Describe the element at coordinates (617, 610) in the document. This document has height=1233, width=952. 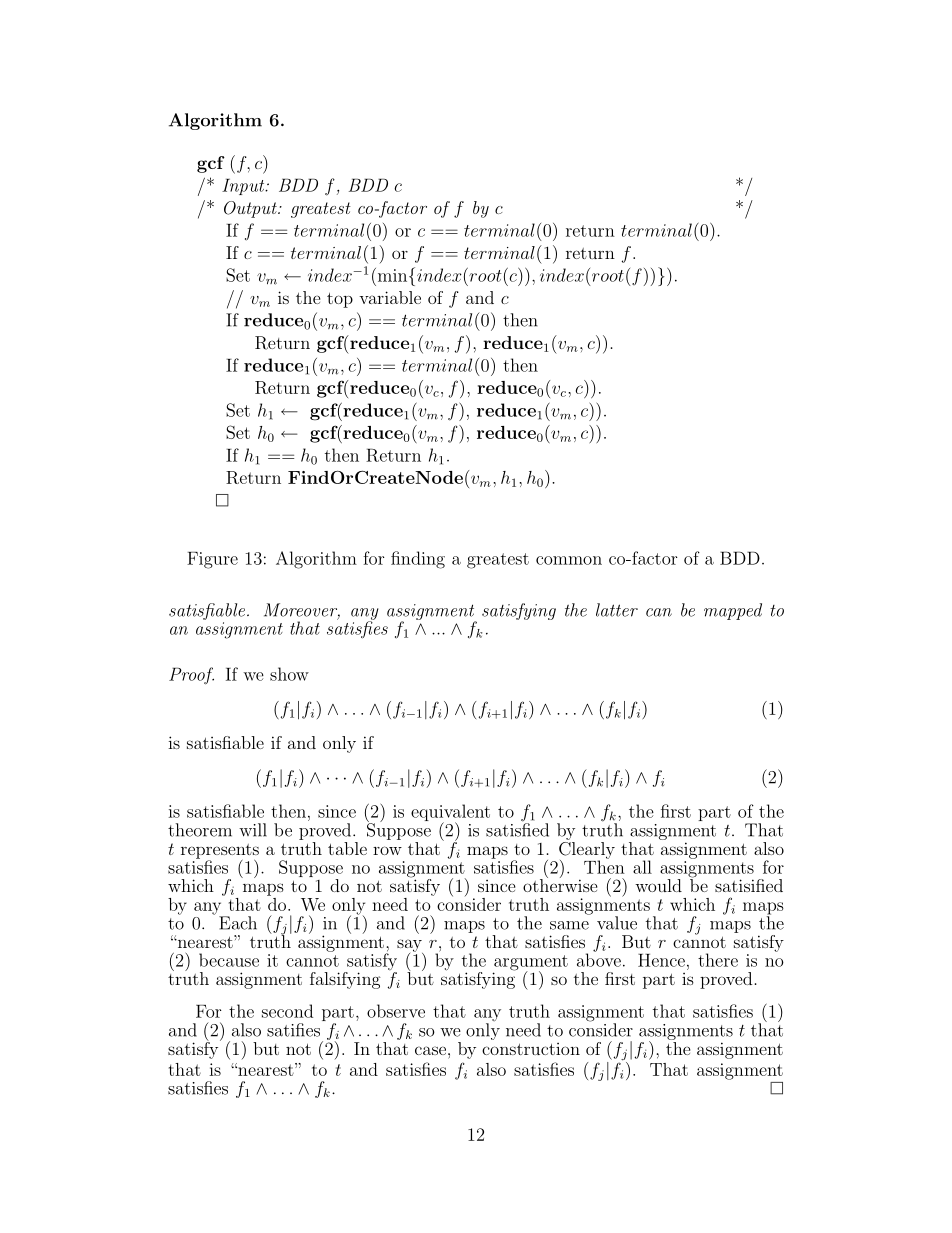
I see `latter` at that location.
